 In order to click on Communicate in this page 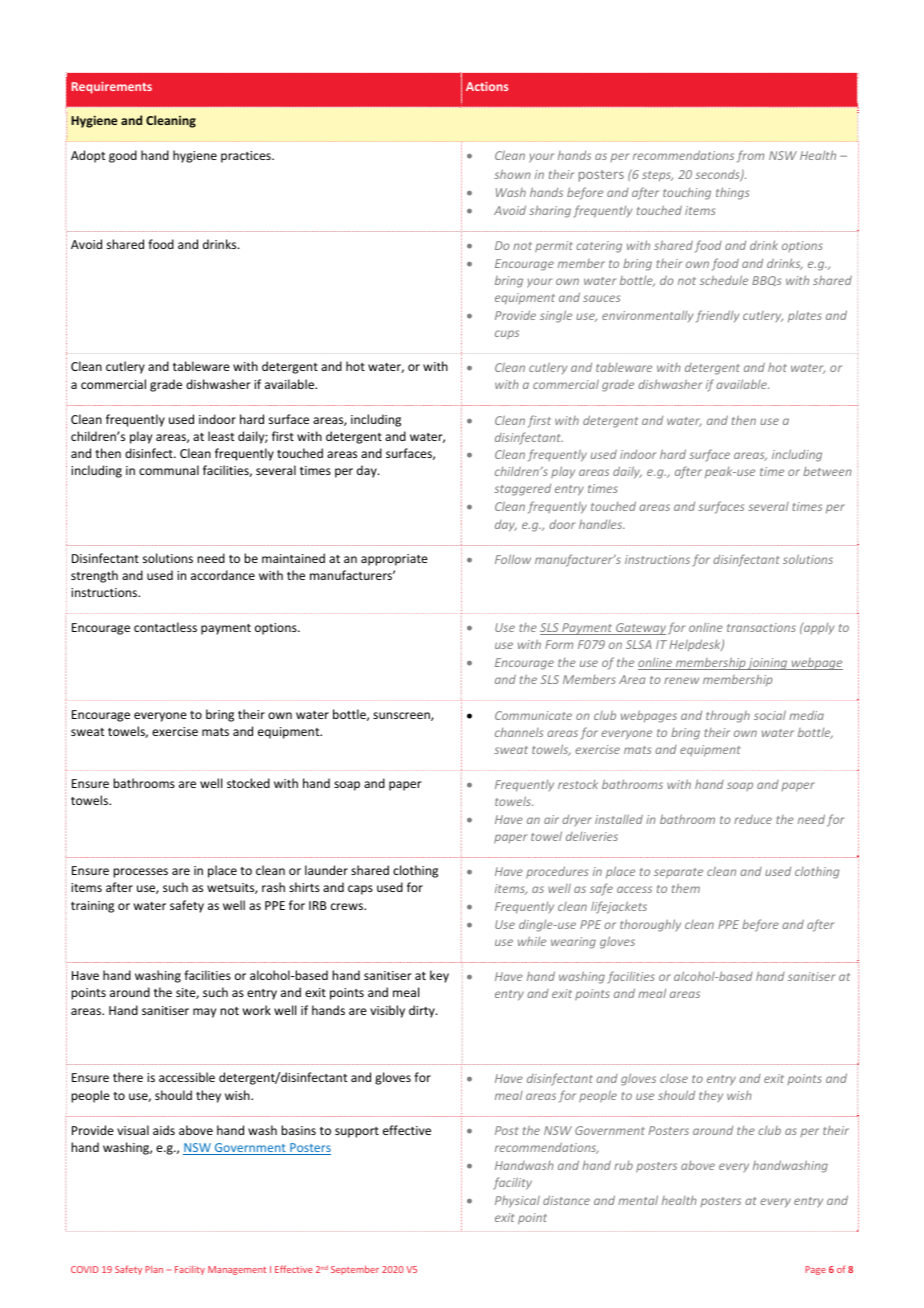, I will do `click(533, 715)`.
